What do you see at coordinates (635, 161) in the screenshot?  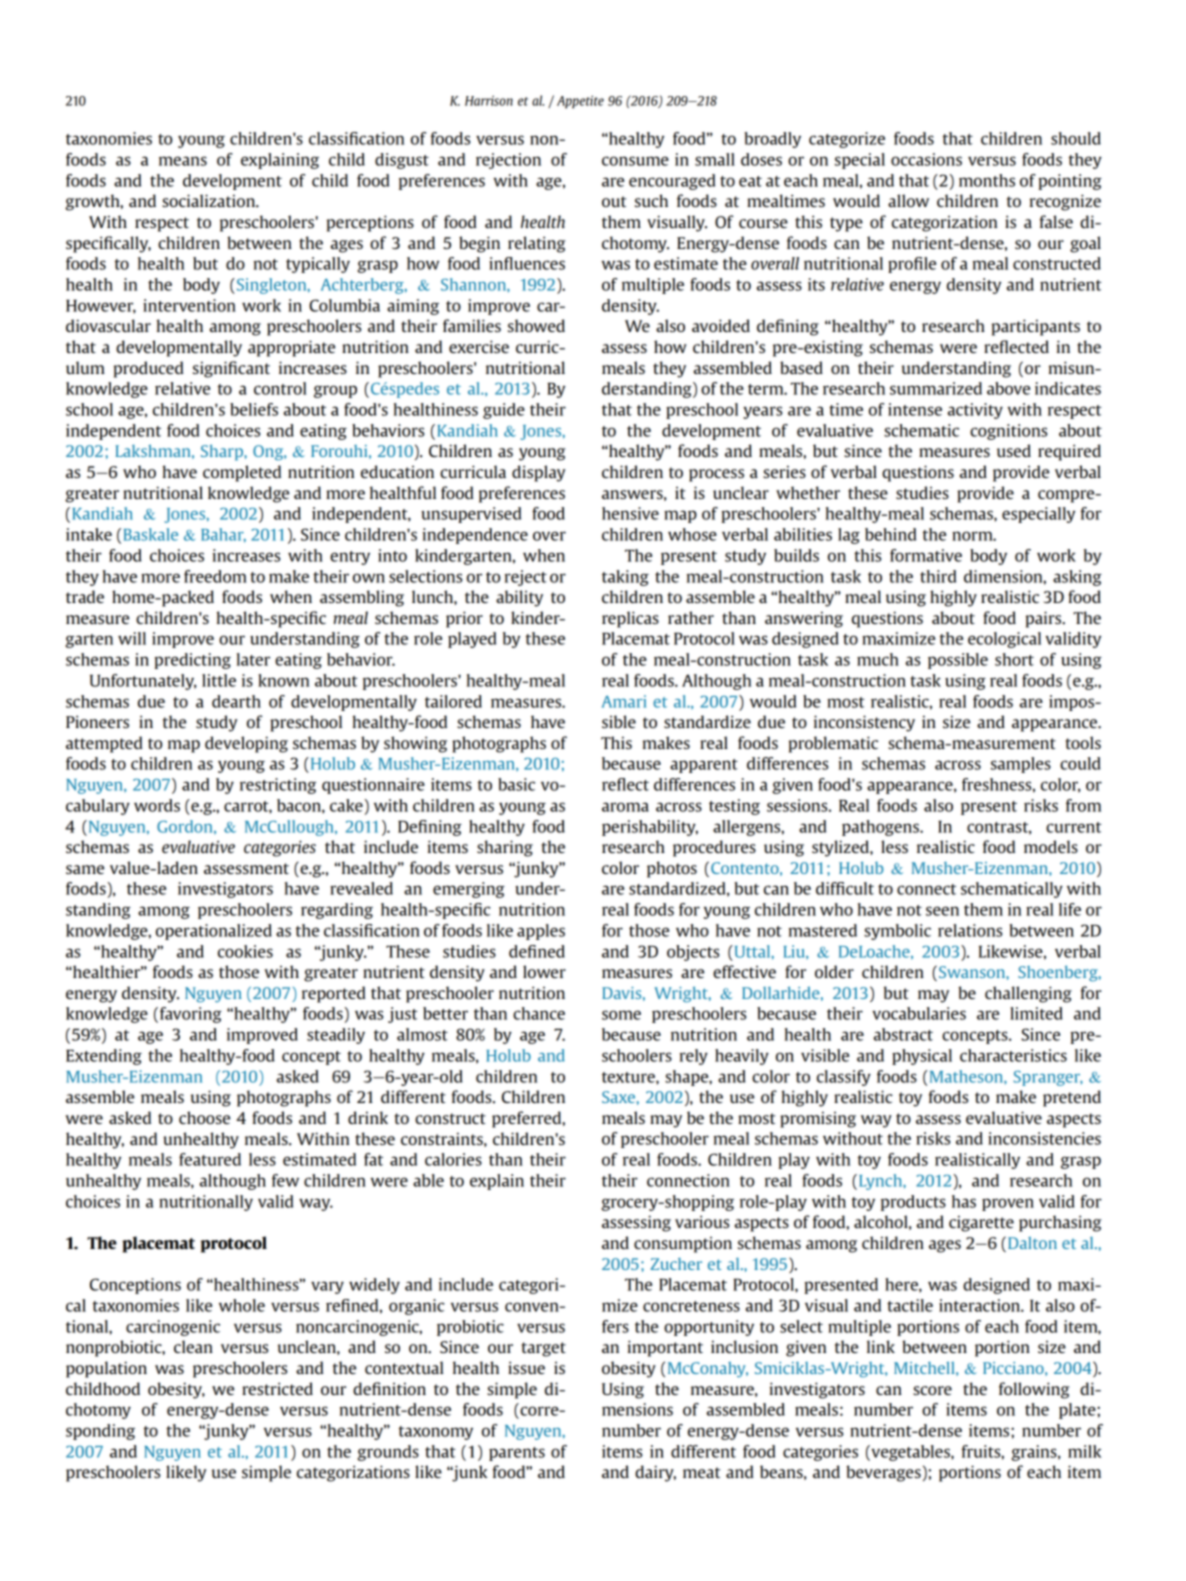 I see `consume` at bounding box center [635, 161].
